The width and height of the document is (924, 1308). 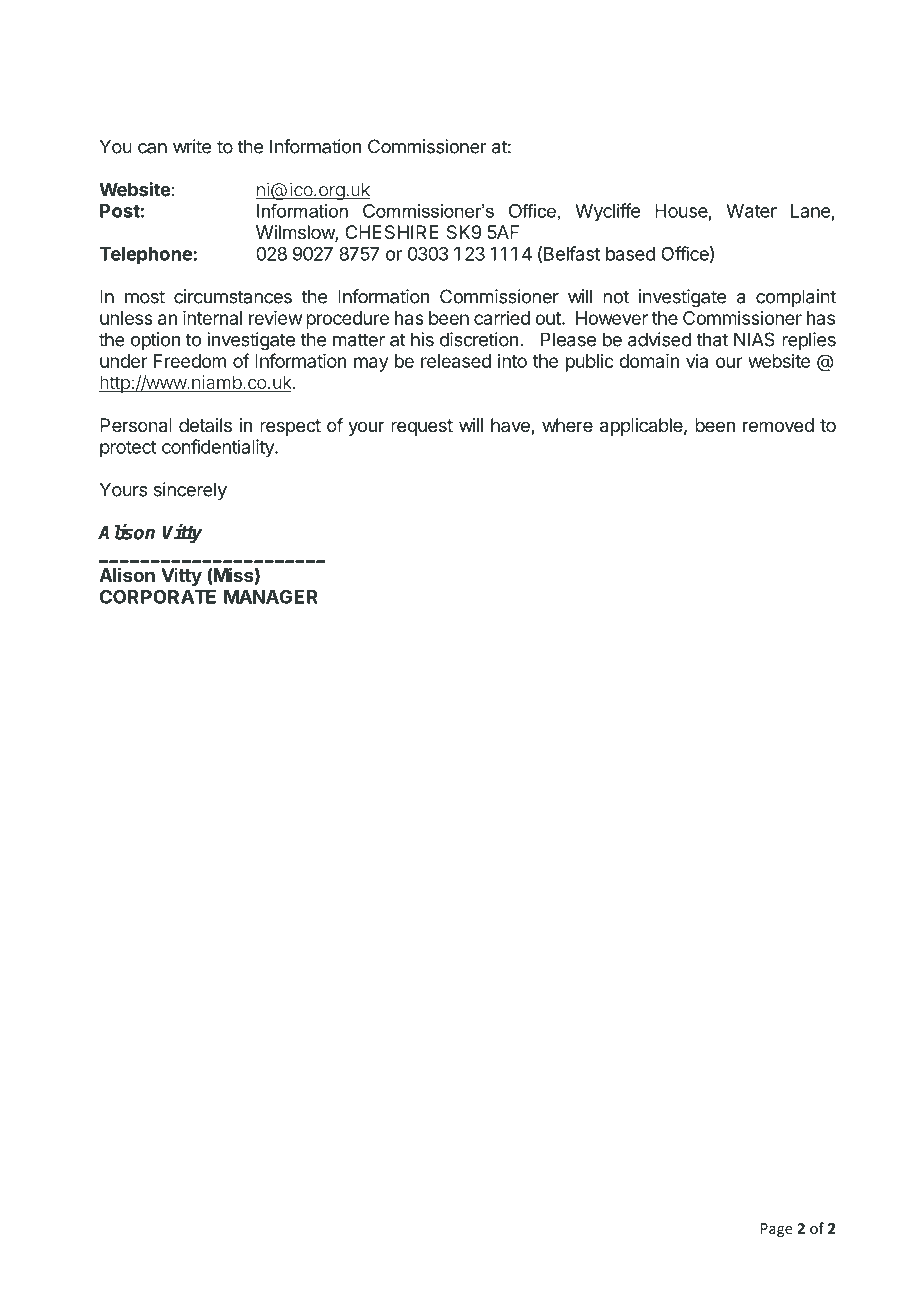 I want to click on details, so click(x=205, y=425).
